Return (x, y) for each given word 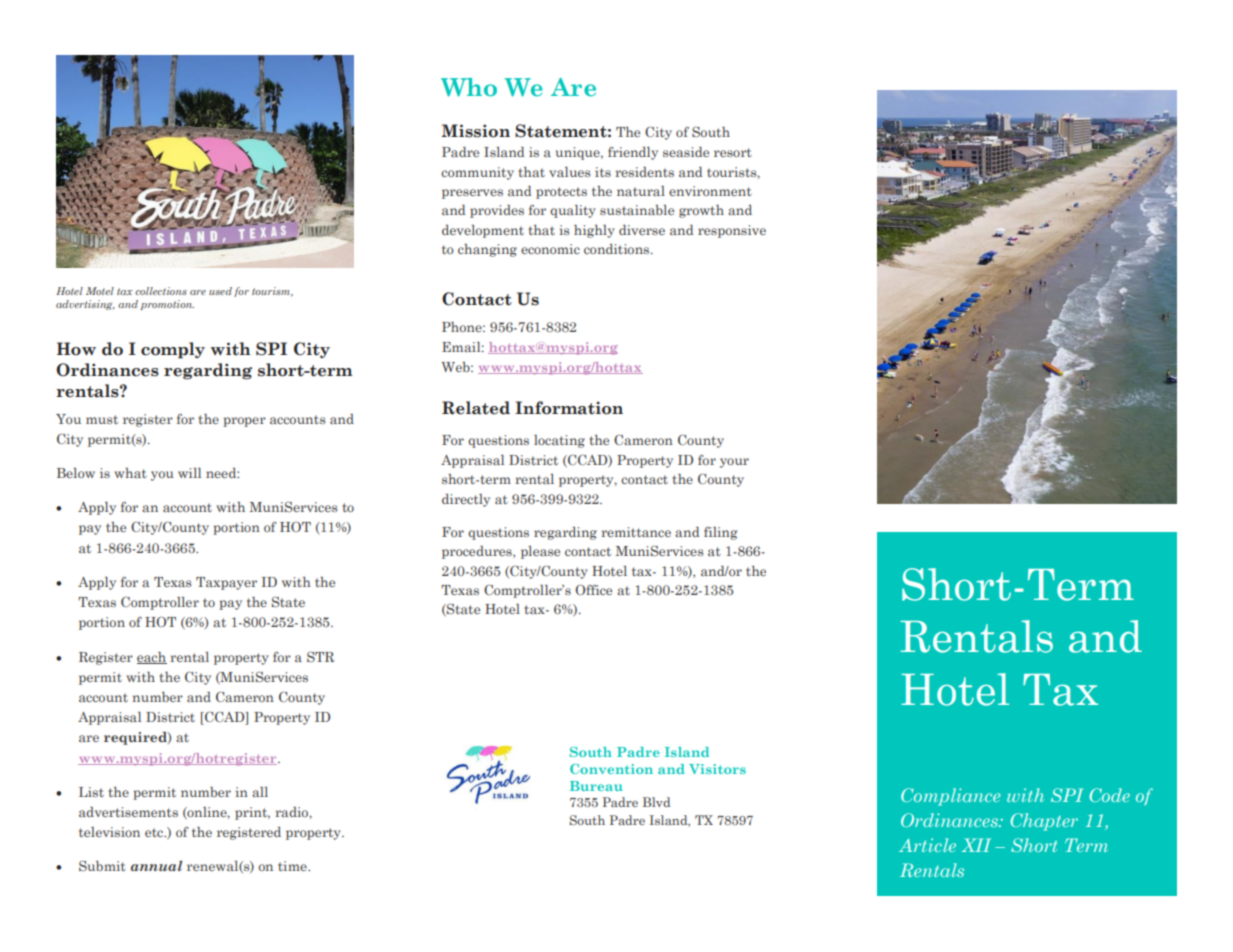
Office (593, 589)
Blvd (656, 802)
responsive (732, 231)
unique (579, 153)
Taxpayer (226, 583)
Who (469, 87)
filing (721, 533)
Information (569, 408)
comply (173, 350)
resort (733, 152)
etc (155, 832)
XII (976, 845)
